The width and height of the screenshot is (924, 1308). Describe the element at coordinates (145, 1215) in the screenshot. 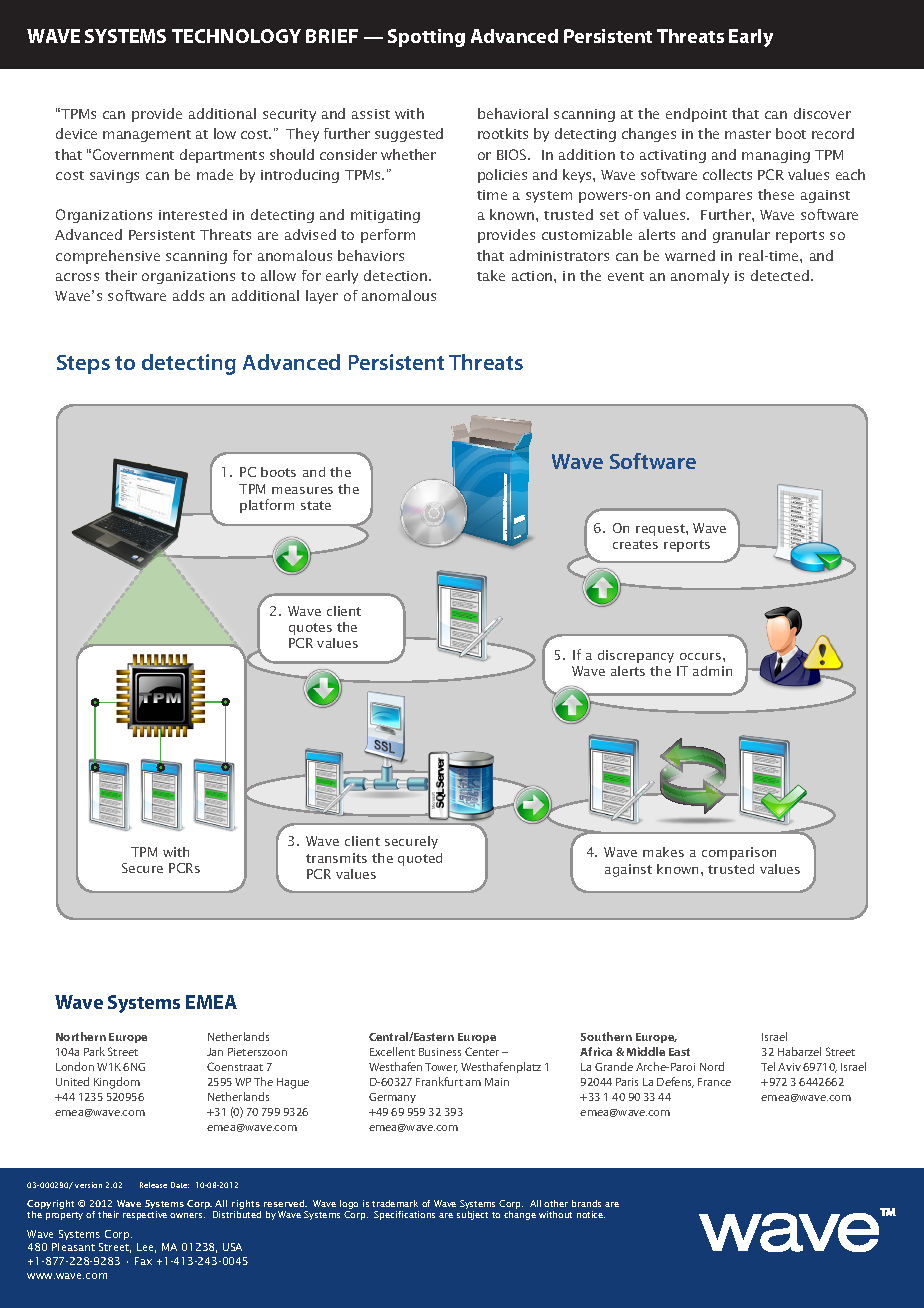

I see `respective` at that location.
